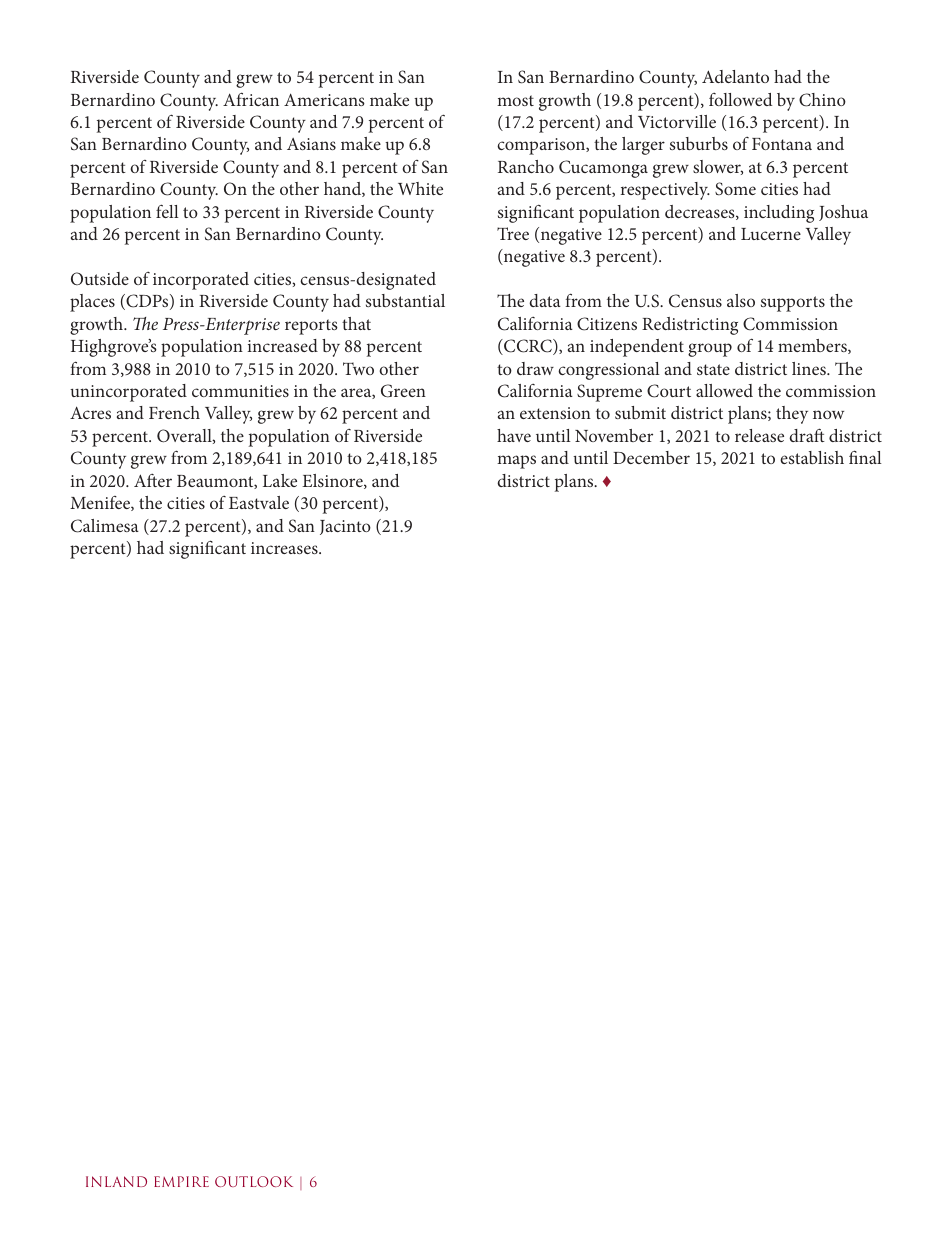 Image resolution: width=952 pixels, height=1233 pixels. What do you see at coordinates (516, 462) in the screenshot?
I see `maps` at bounding box center [516, 462].
